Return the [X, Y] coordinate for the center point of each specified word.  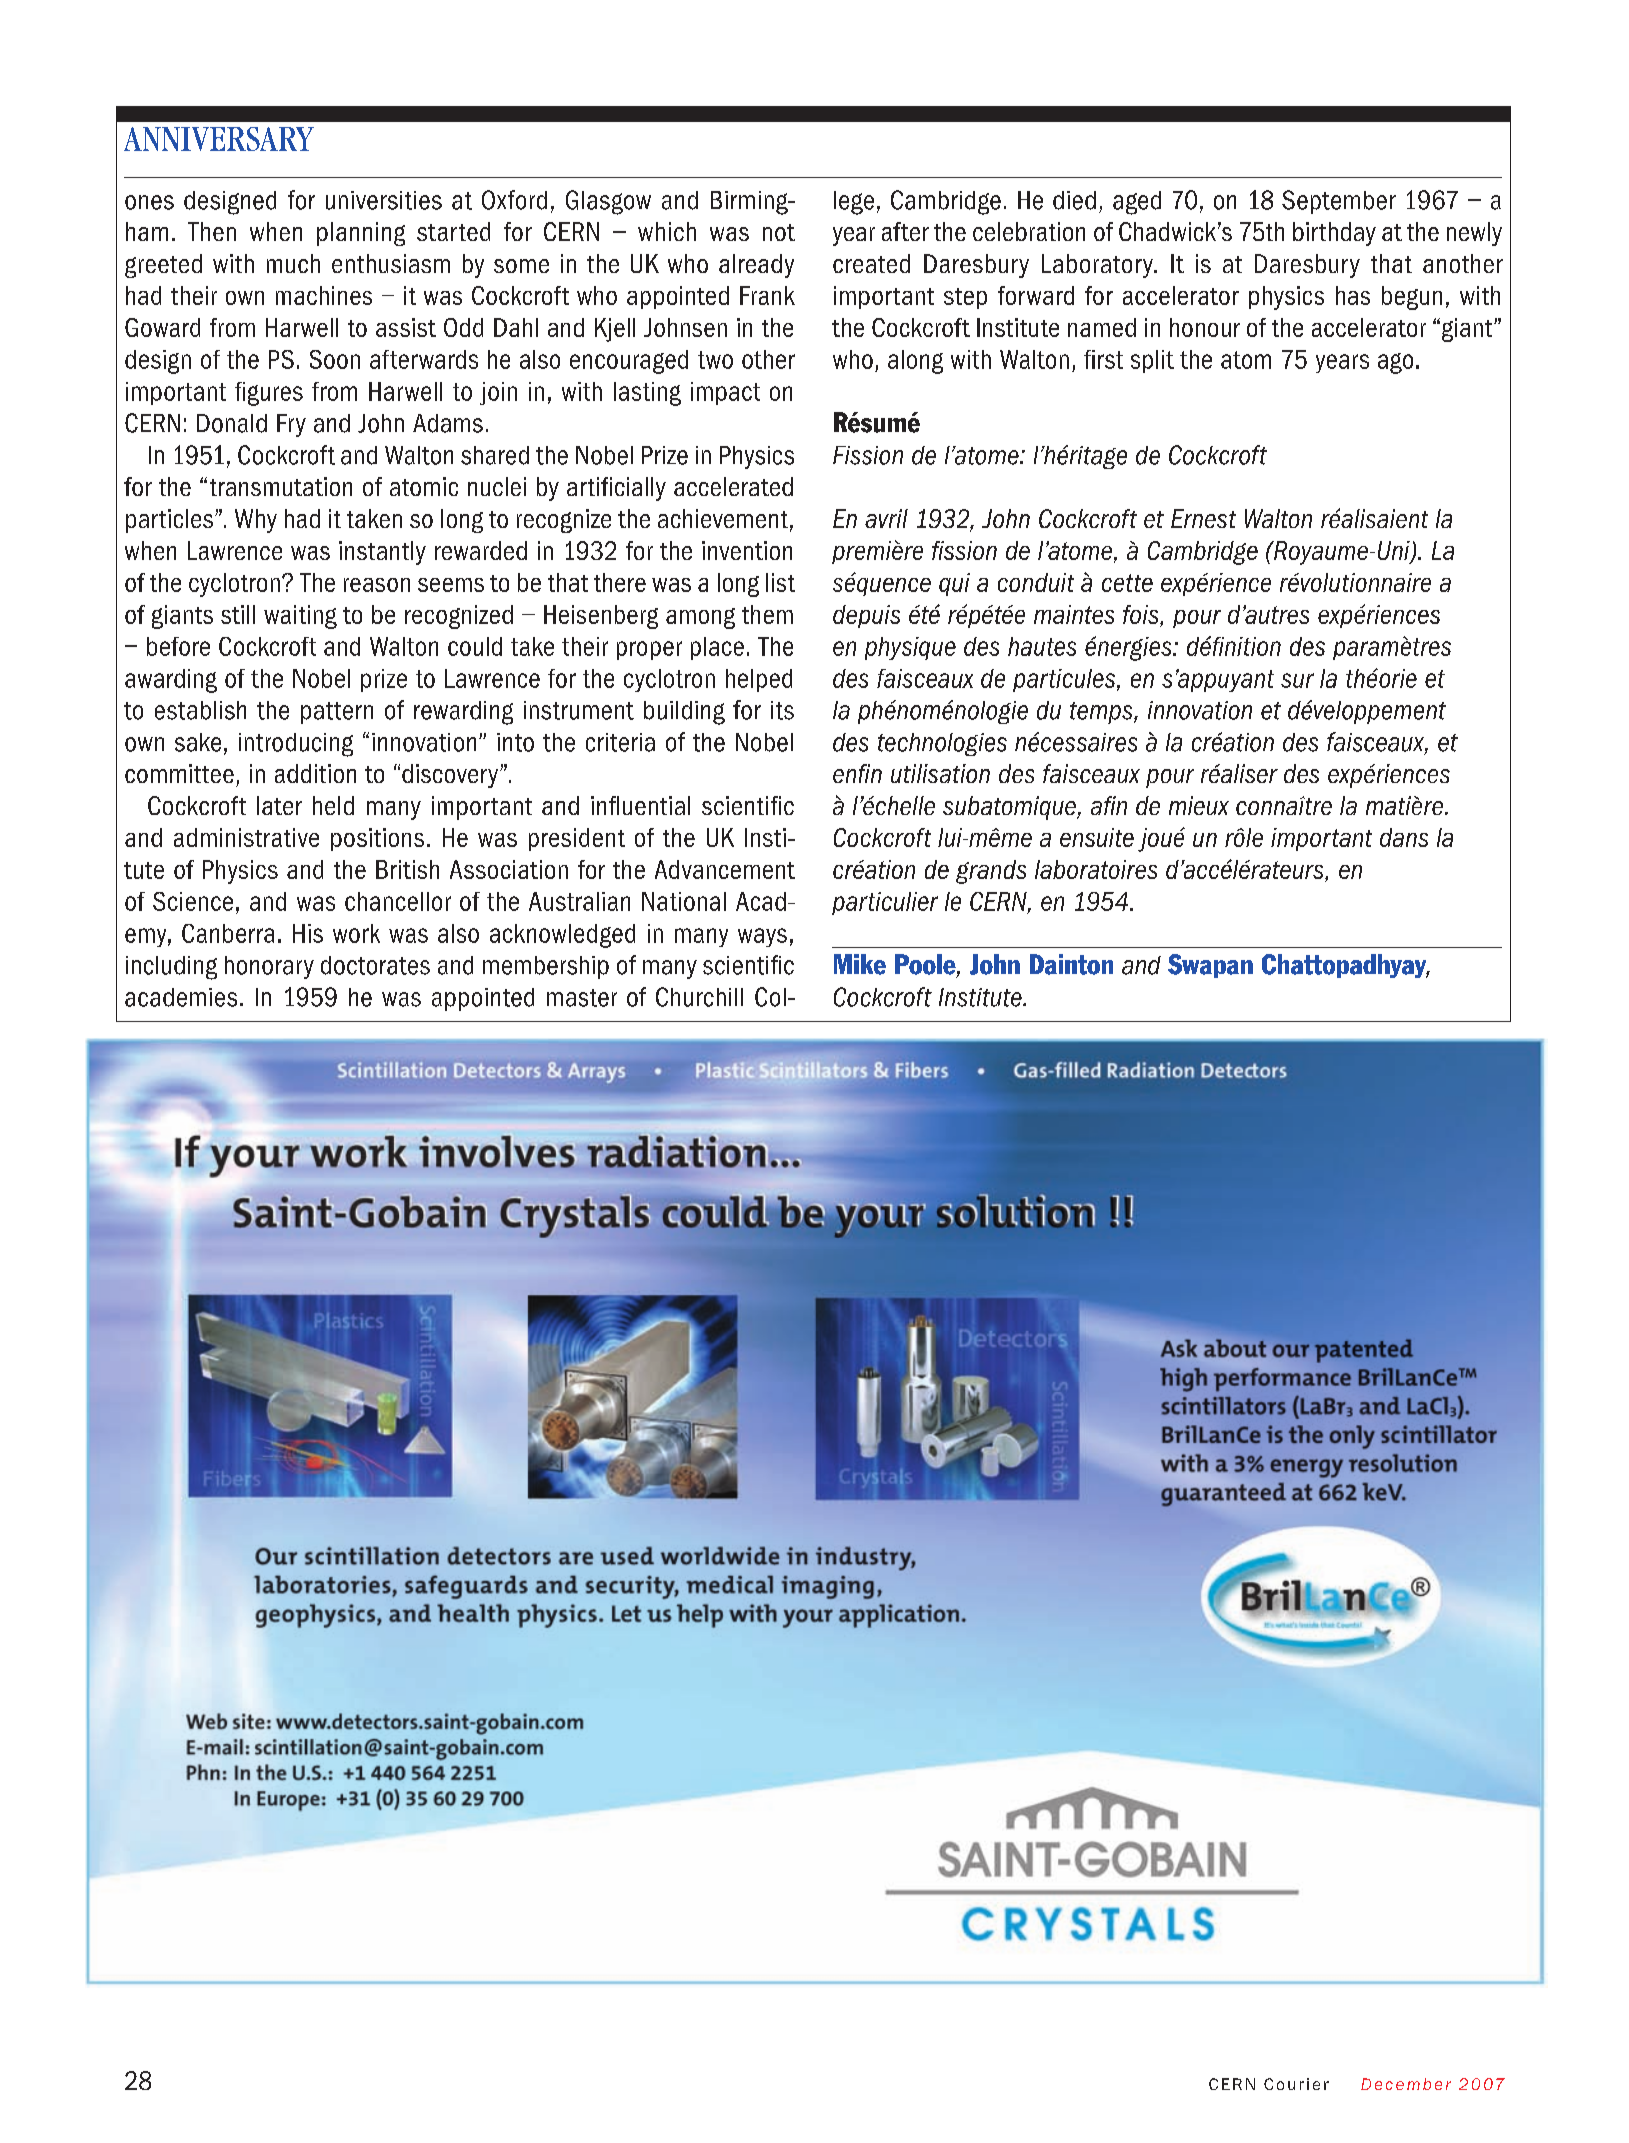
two [715, 360]
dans [1404, 837]
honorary [269, 967]
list [780, 582]
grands [991, 872]
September [1339, 202]
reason [377, 585]
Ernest [1203, 518]
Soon [335, 359]
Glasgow [608, 202]
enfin [857, 773]
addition [315, 773]
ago [1395, 363]
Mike [860, 964]
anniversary [219, 139]
